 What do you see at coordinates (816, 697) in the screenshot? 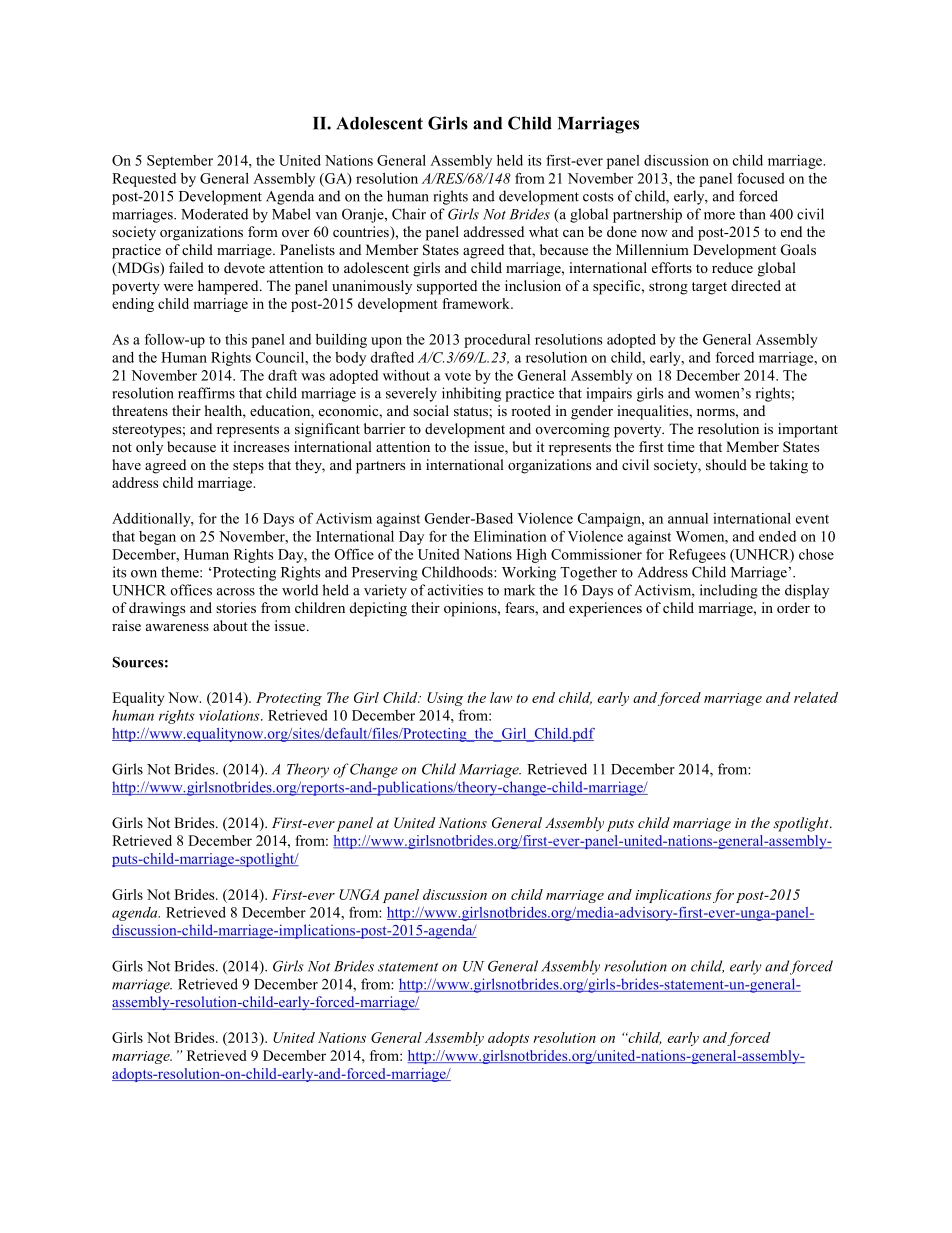
I see `related` at bounding box center [816, 697].
